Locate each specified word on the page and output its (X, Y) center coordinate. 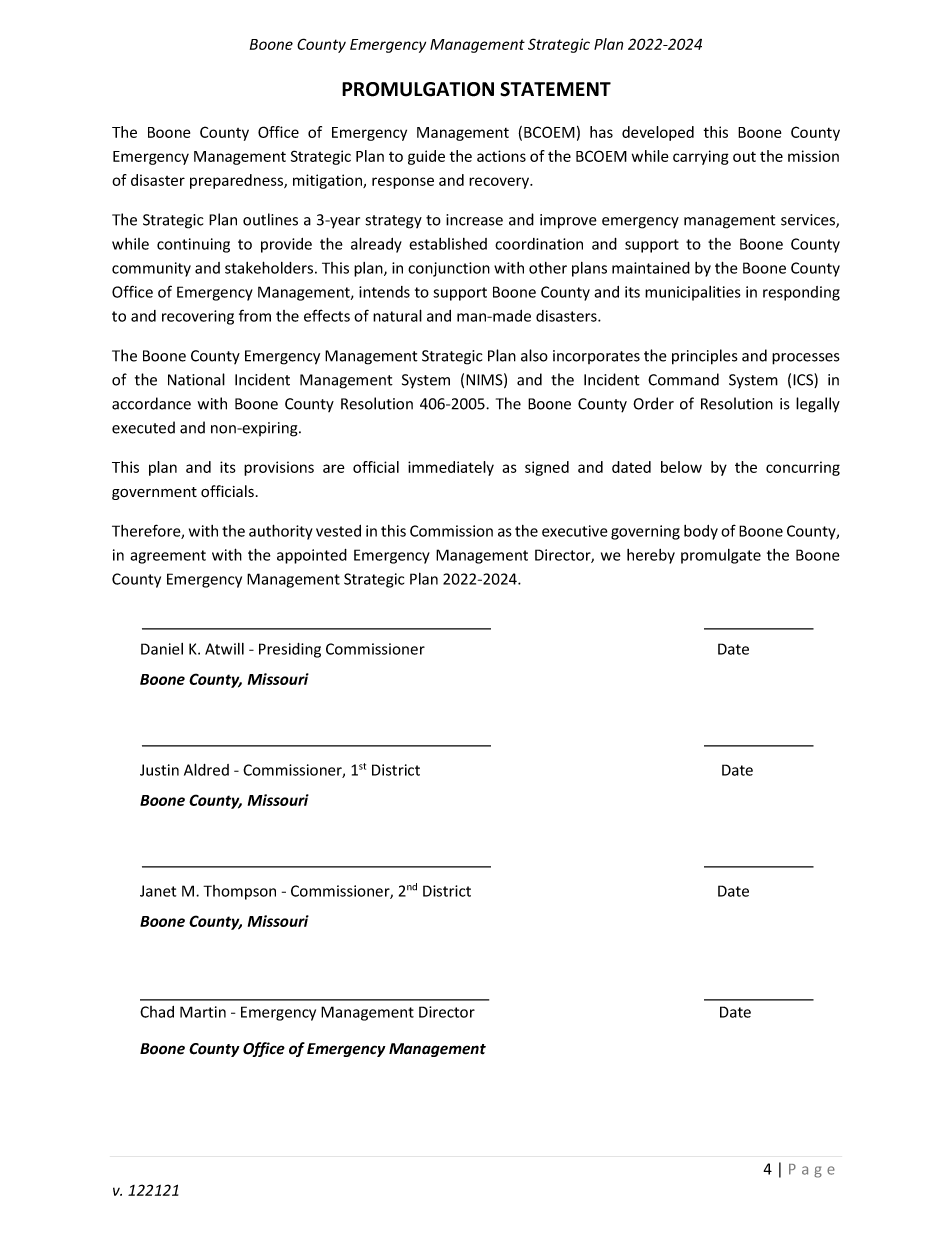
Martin (203, 1012)
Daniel (162, 649)
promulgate (721, 556)
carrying (701, 157)
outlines (270, 219)
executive (575, 531)
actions (501, 156)
